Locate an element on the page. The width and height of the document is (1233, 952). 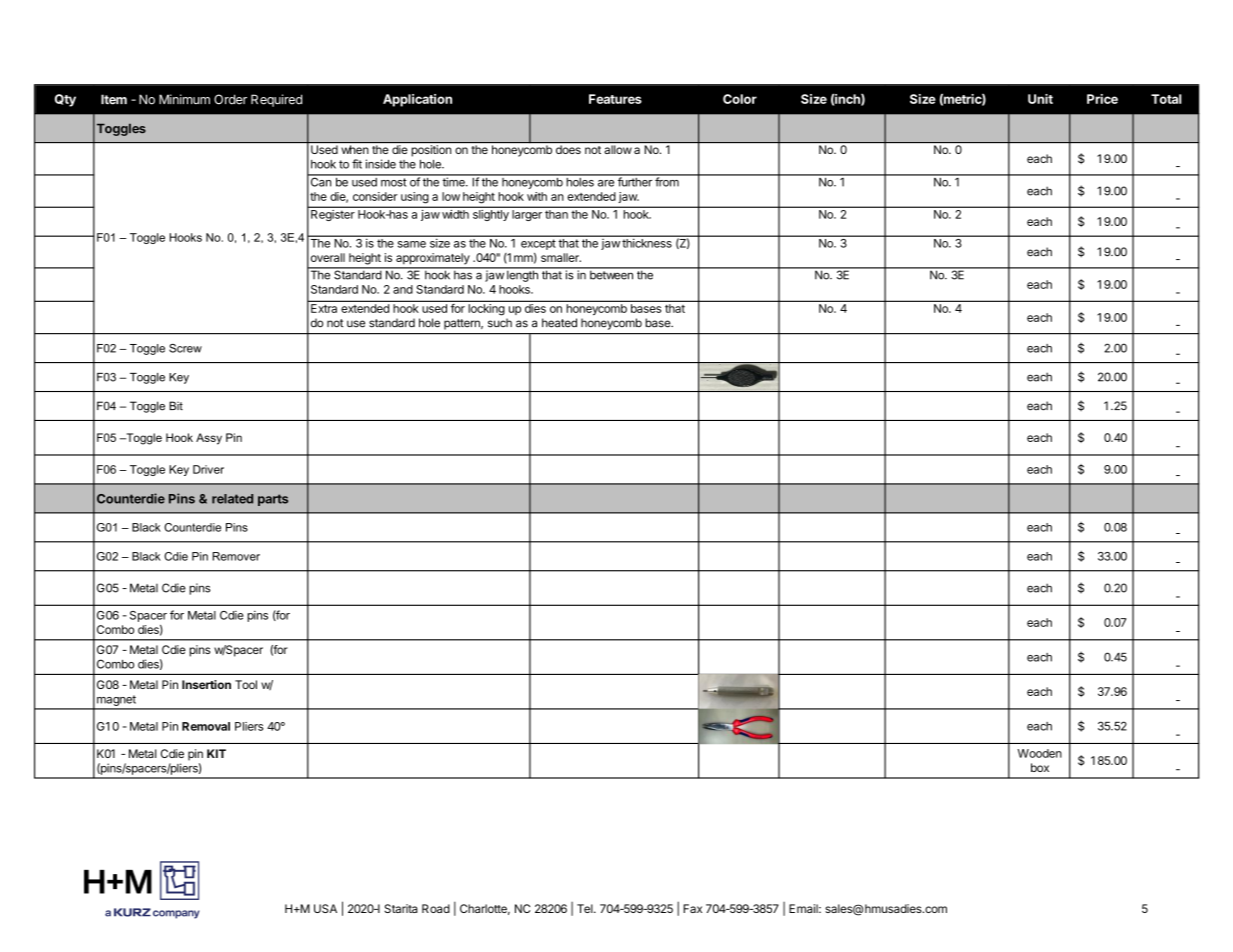
parts is located at coordinates (273, 500).
